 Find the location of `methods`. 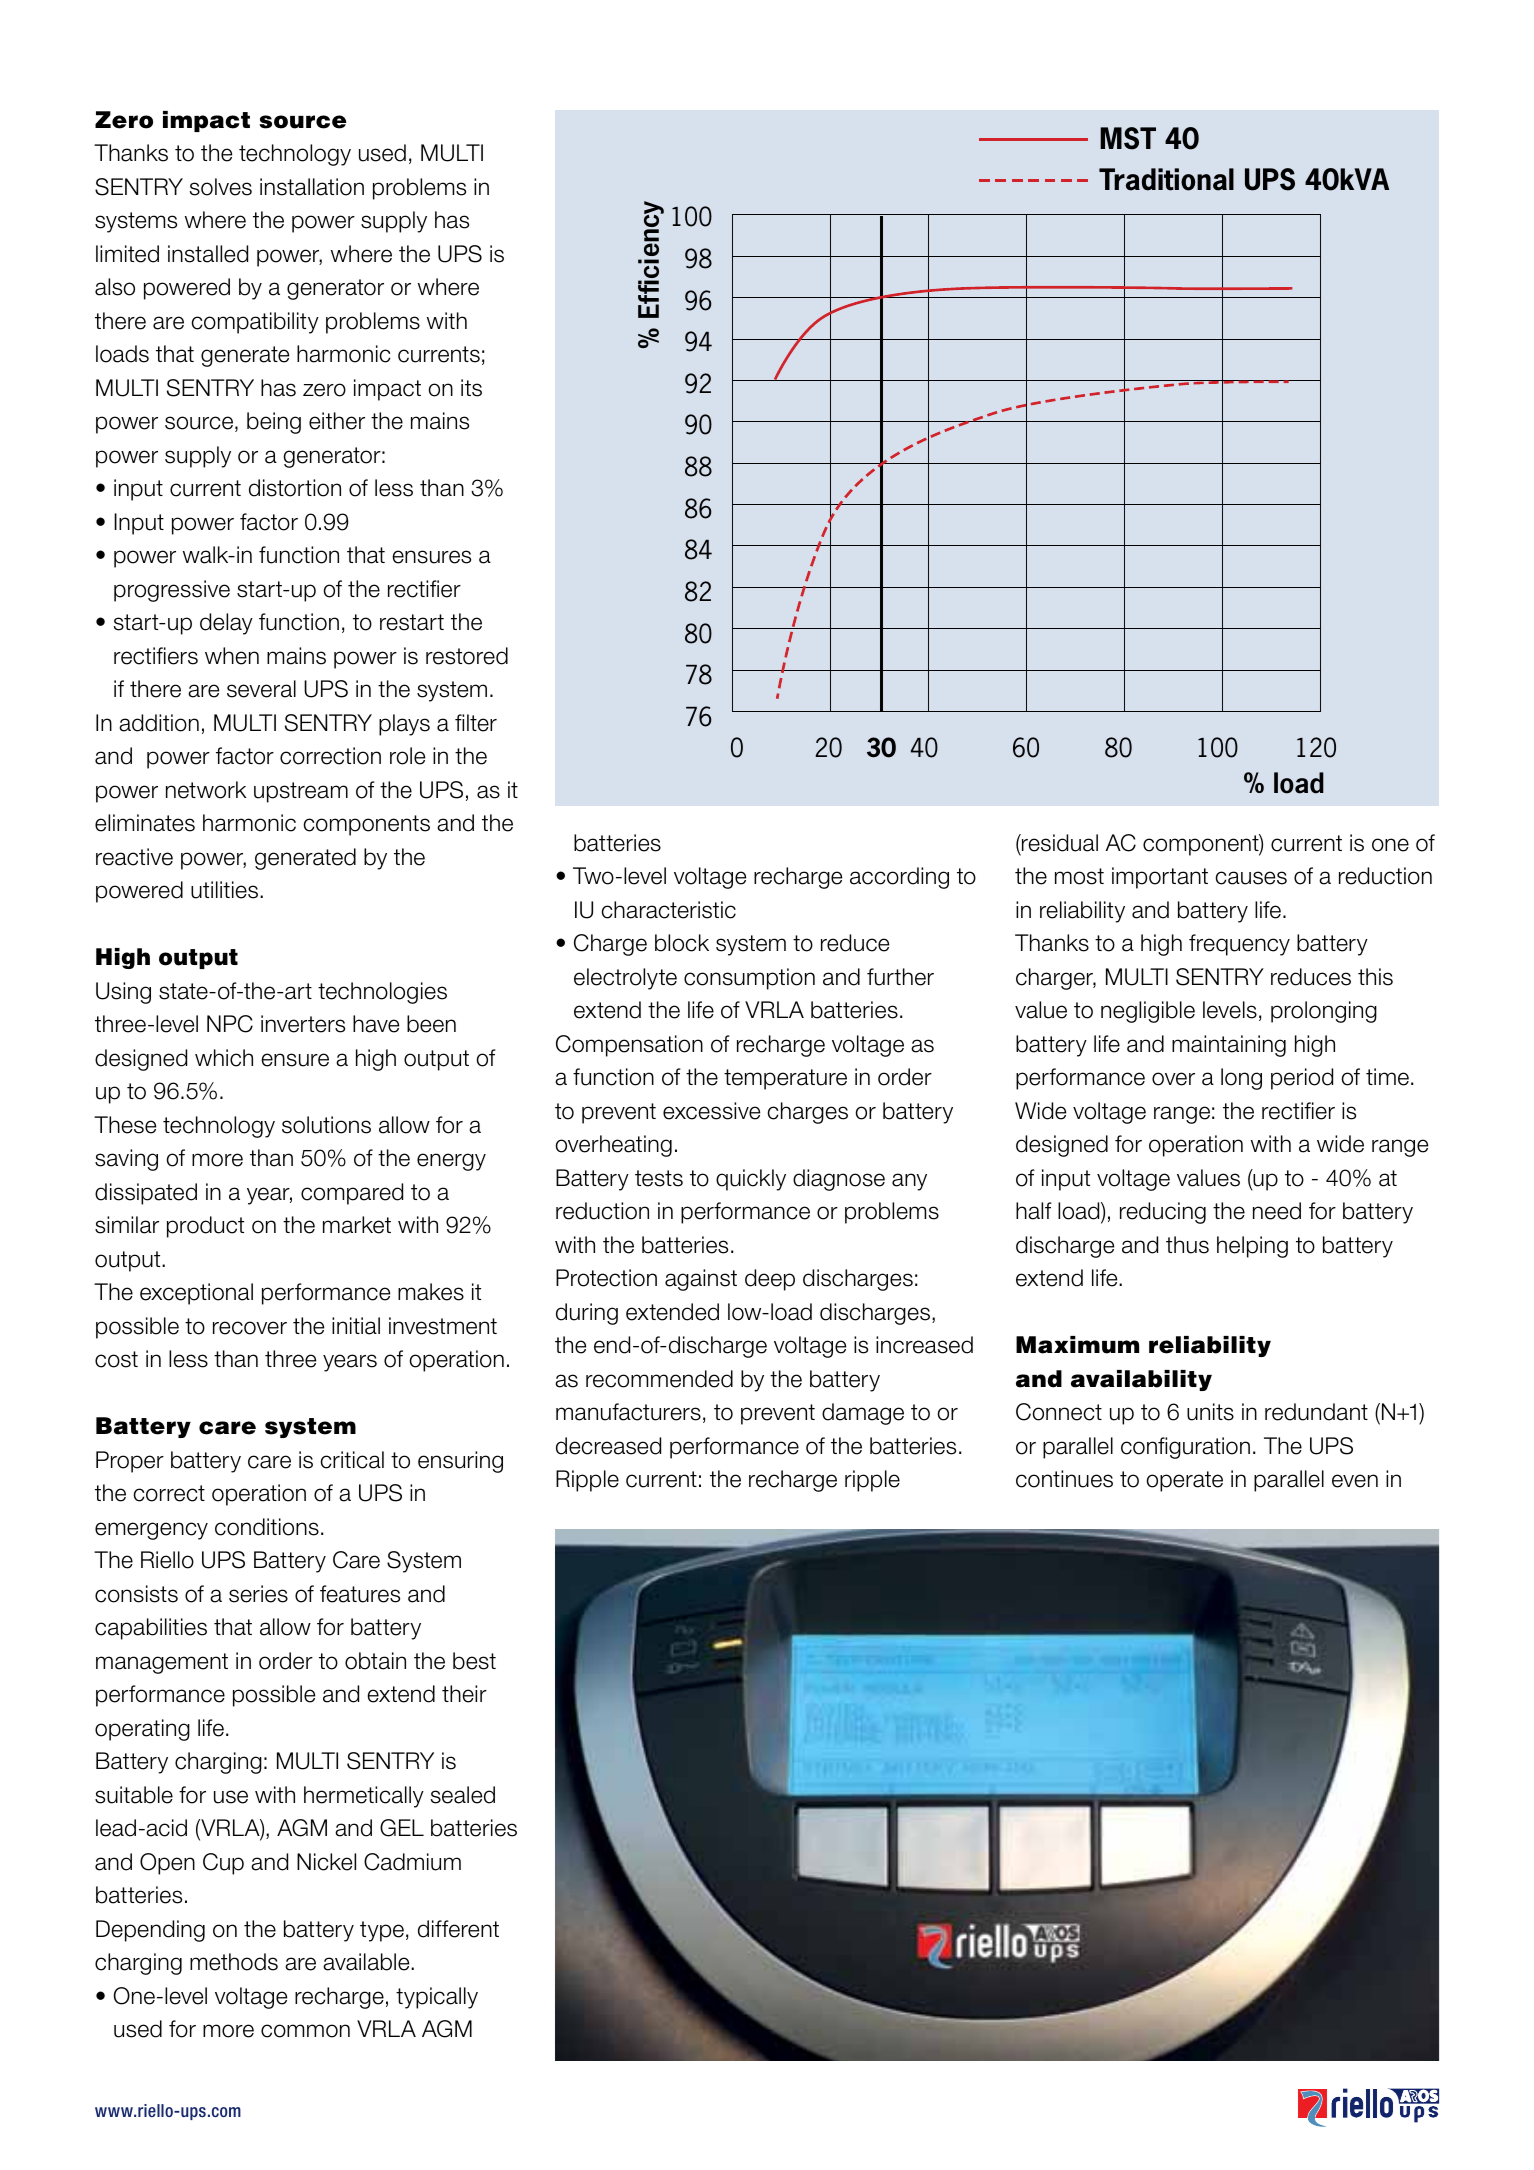

methods is located at coordinates (234, 1962).
